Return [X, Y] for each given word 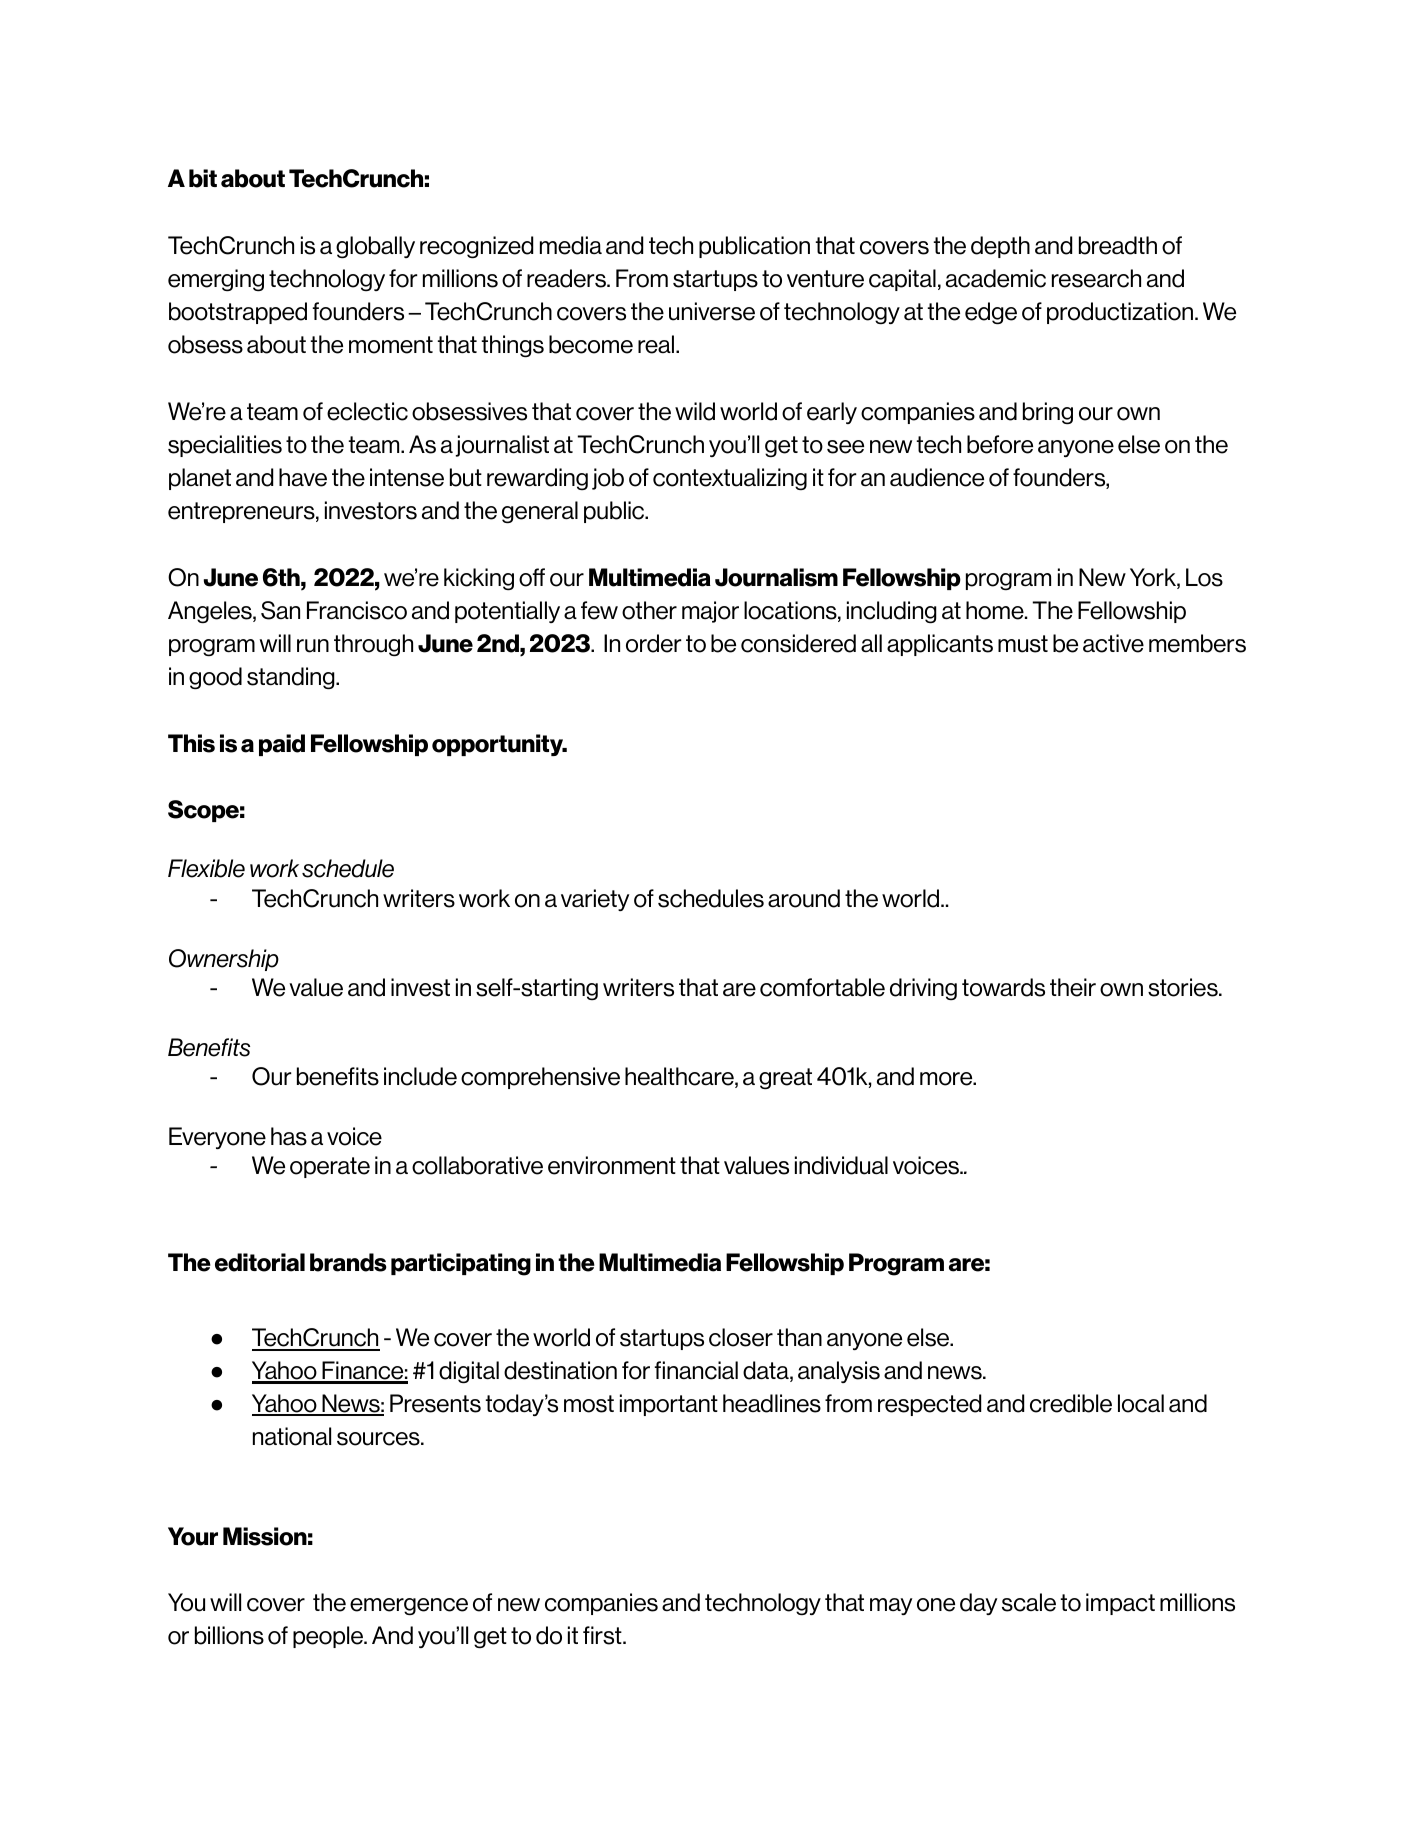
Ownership [224, 960]
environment [612, 1165]
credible [1071, 1403]
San [280, 610]
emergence [409, 1606]
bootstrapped [238, 313]
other [649, 610]
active [1113, 643]
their [1073, 987]
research [1096, 278]
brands [348, 1262]
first [603, 1635]
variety [595, 900]
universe [712, 311]
